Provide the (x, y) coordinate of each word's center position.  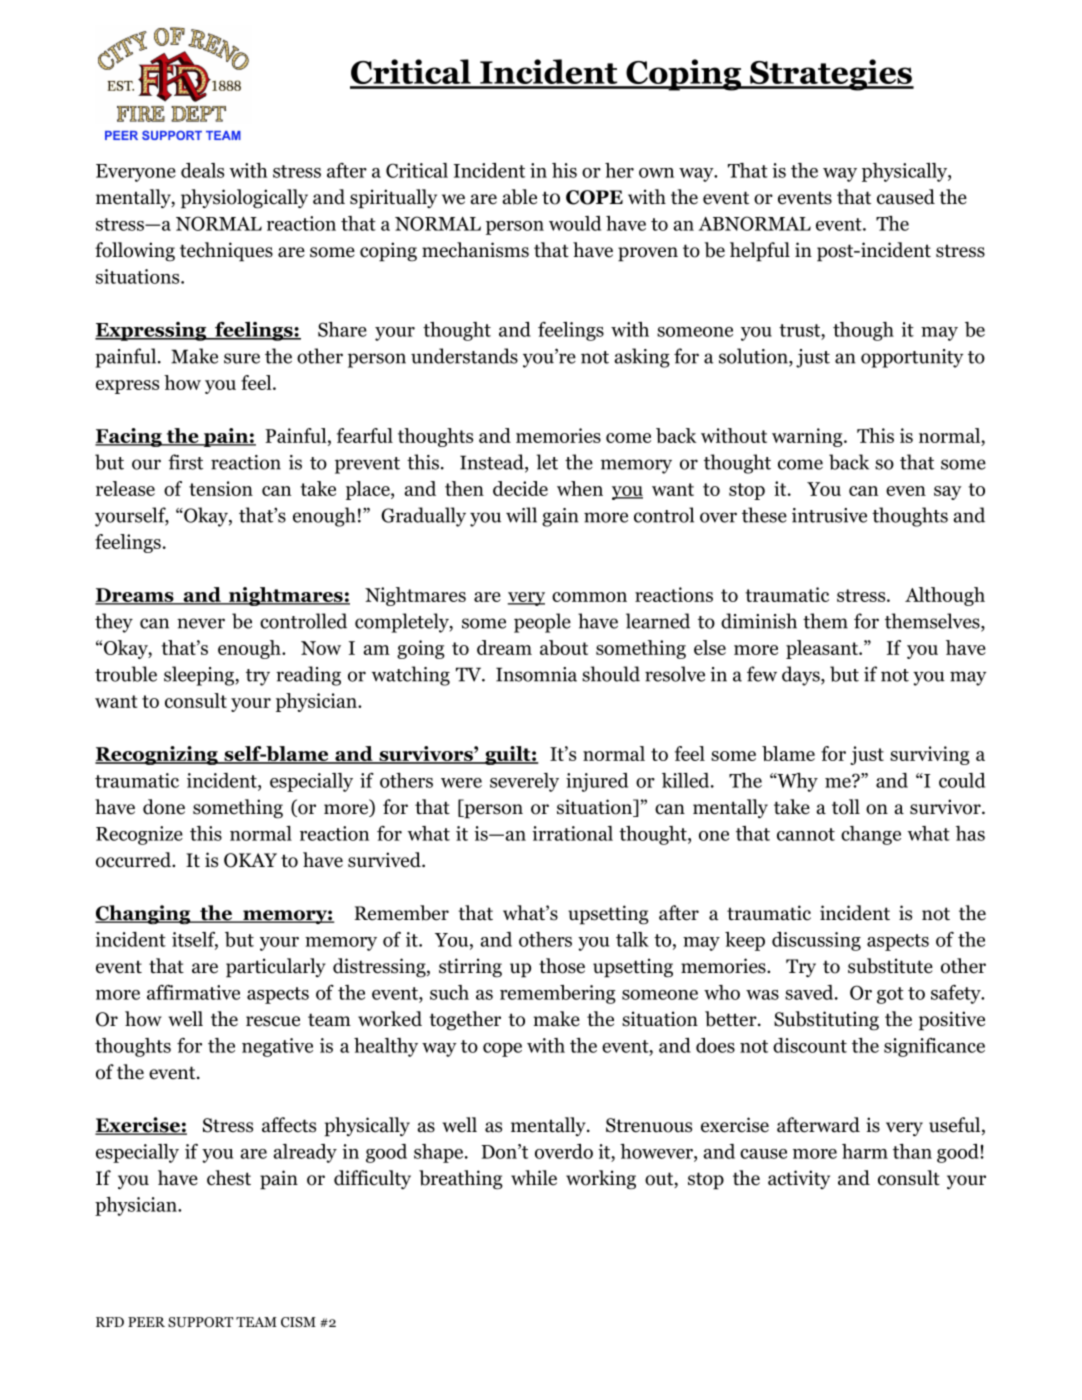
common (589, 597)
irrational (572, 833)
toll (846, 807)
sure (242, 358)
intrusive (829, 515)
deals (202, 170)
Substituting (826, 1021)
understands (464, 356)
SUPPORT (200, 1322)
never (201, 623)
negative (277, 1047)
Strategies (830, 75)
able (519, 197)
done (164, 807)
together (465, 1021)
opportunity (912, 358)
